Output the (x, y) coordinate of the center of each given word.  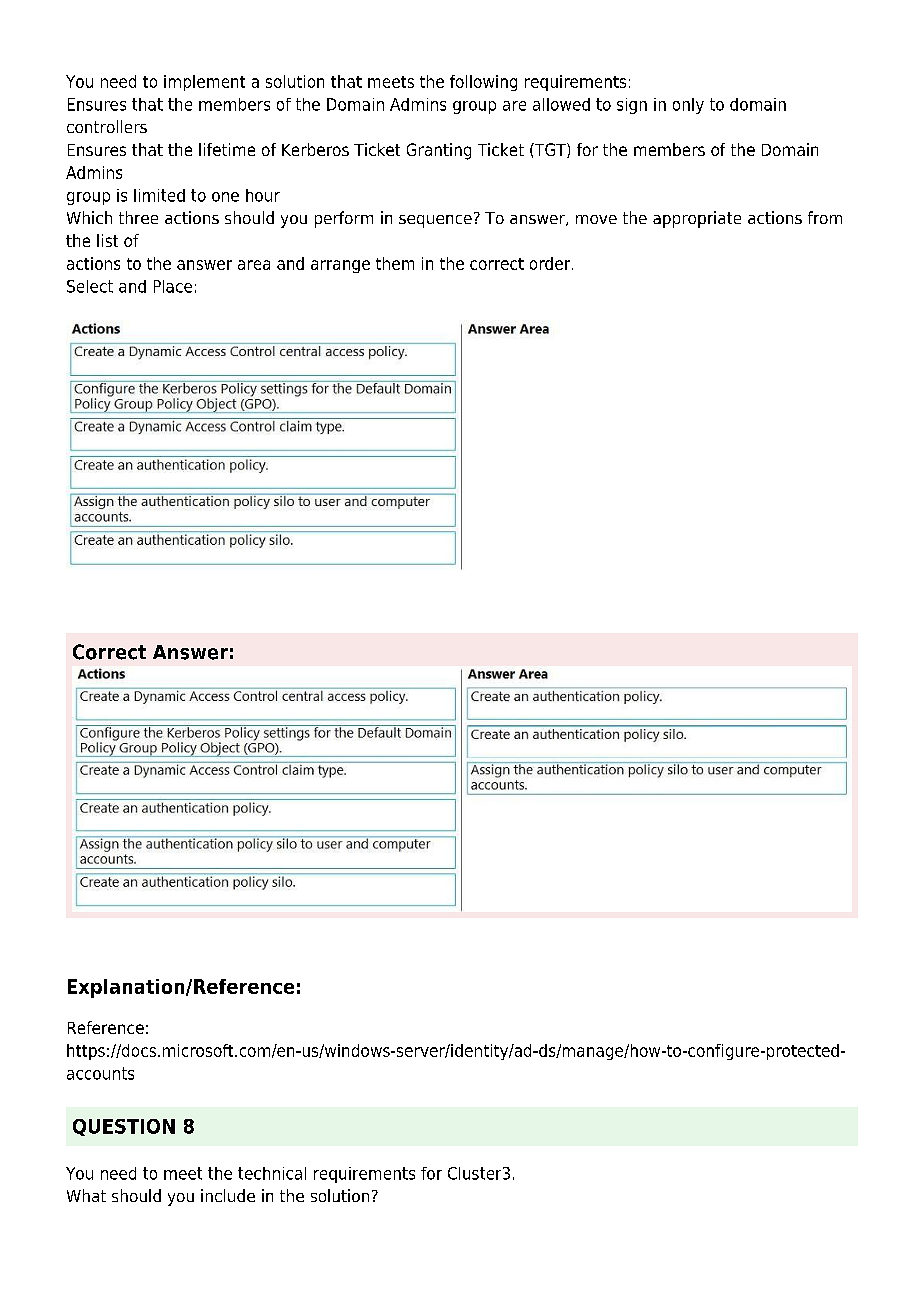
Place (173, 286)
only (688, 106)
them (395, 263)
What (86, 1195)
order (551, 263)
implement (204, 83)
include (228, 1195)
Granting (439, 151)
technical (272, 1173)
